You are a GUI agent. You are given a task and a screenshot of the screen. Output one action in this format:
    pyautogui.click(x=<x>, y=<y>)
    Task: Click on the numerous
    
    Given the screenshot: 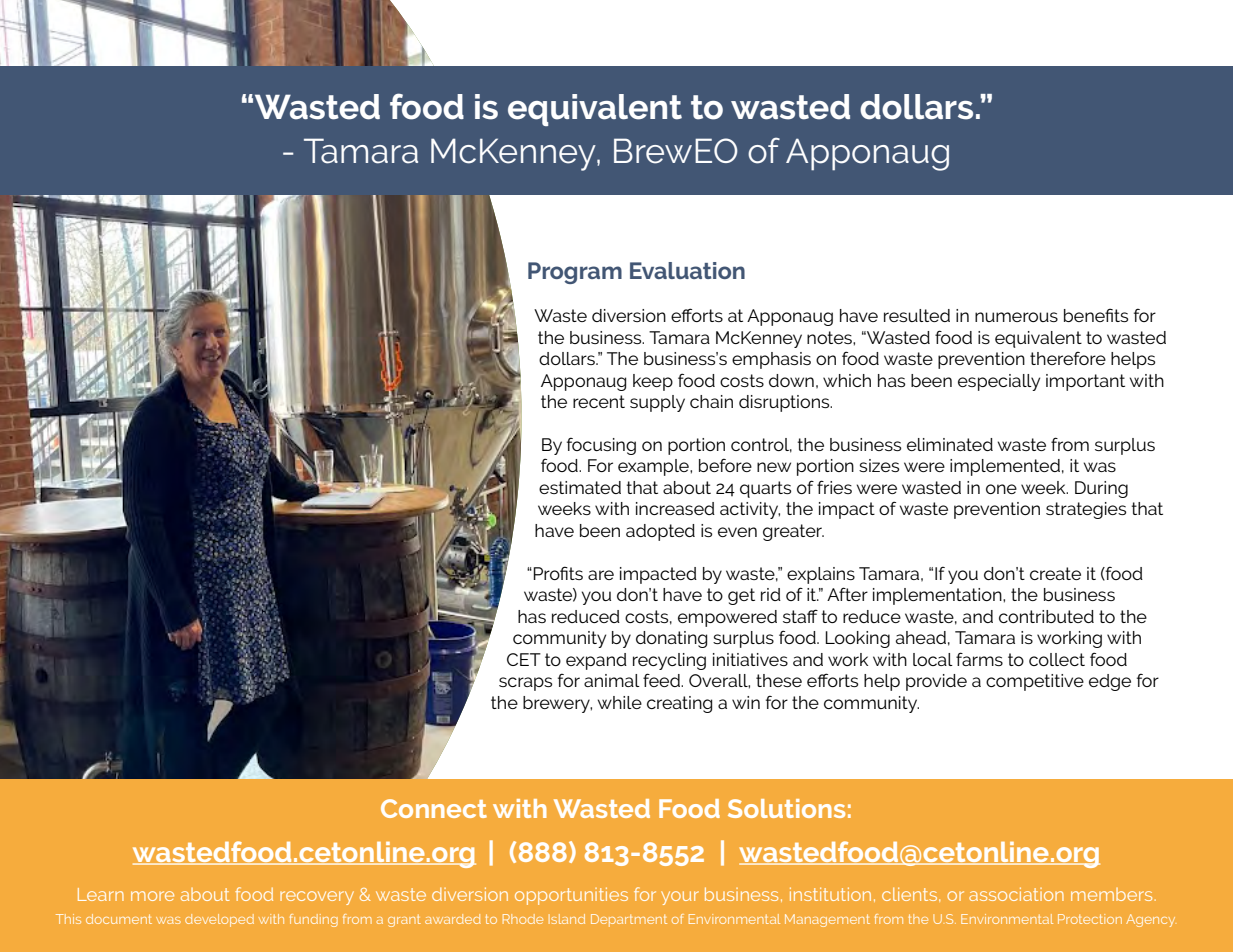 What is the action you would take?
    pyautogui.click(x=1016, y=317)
